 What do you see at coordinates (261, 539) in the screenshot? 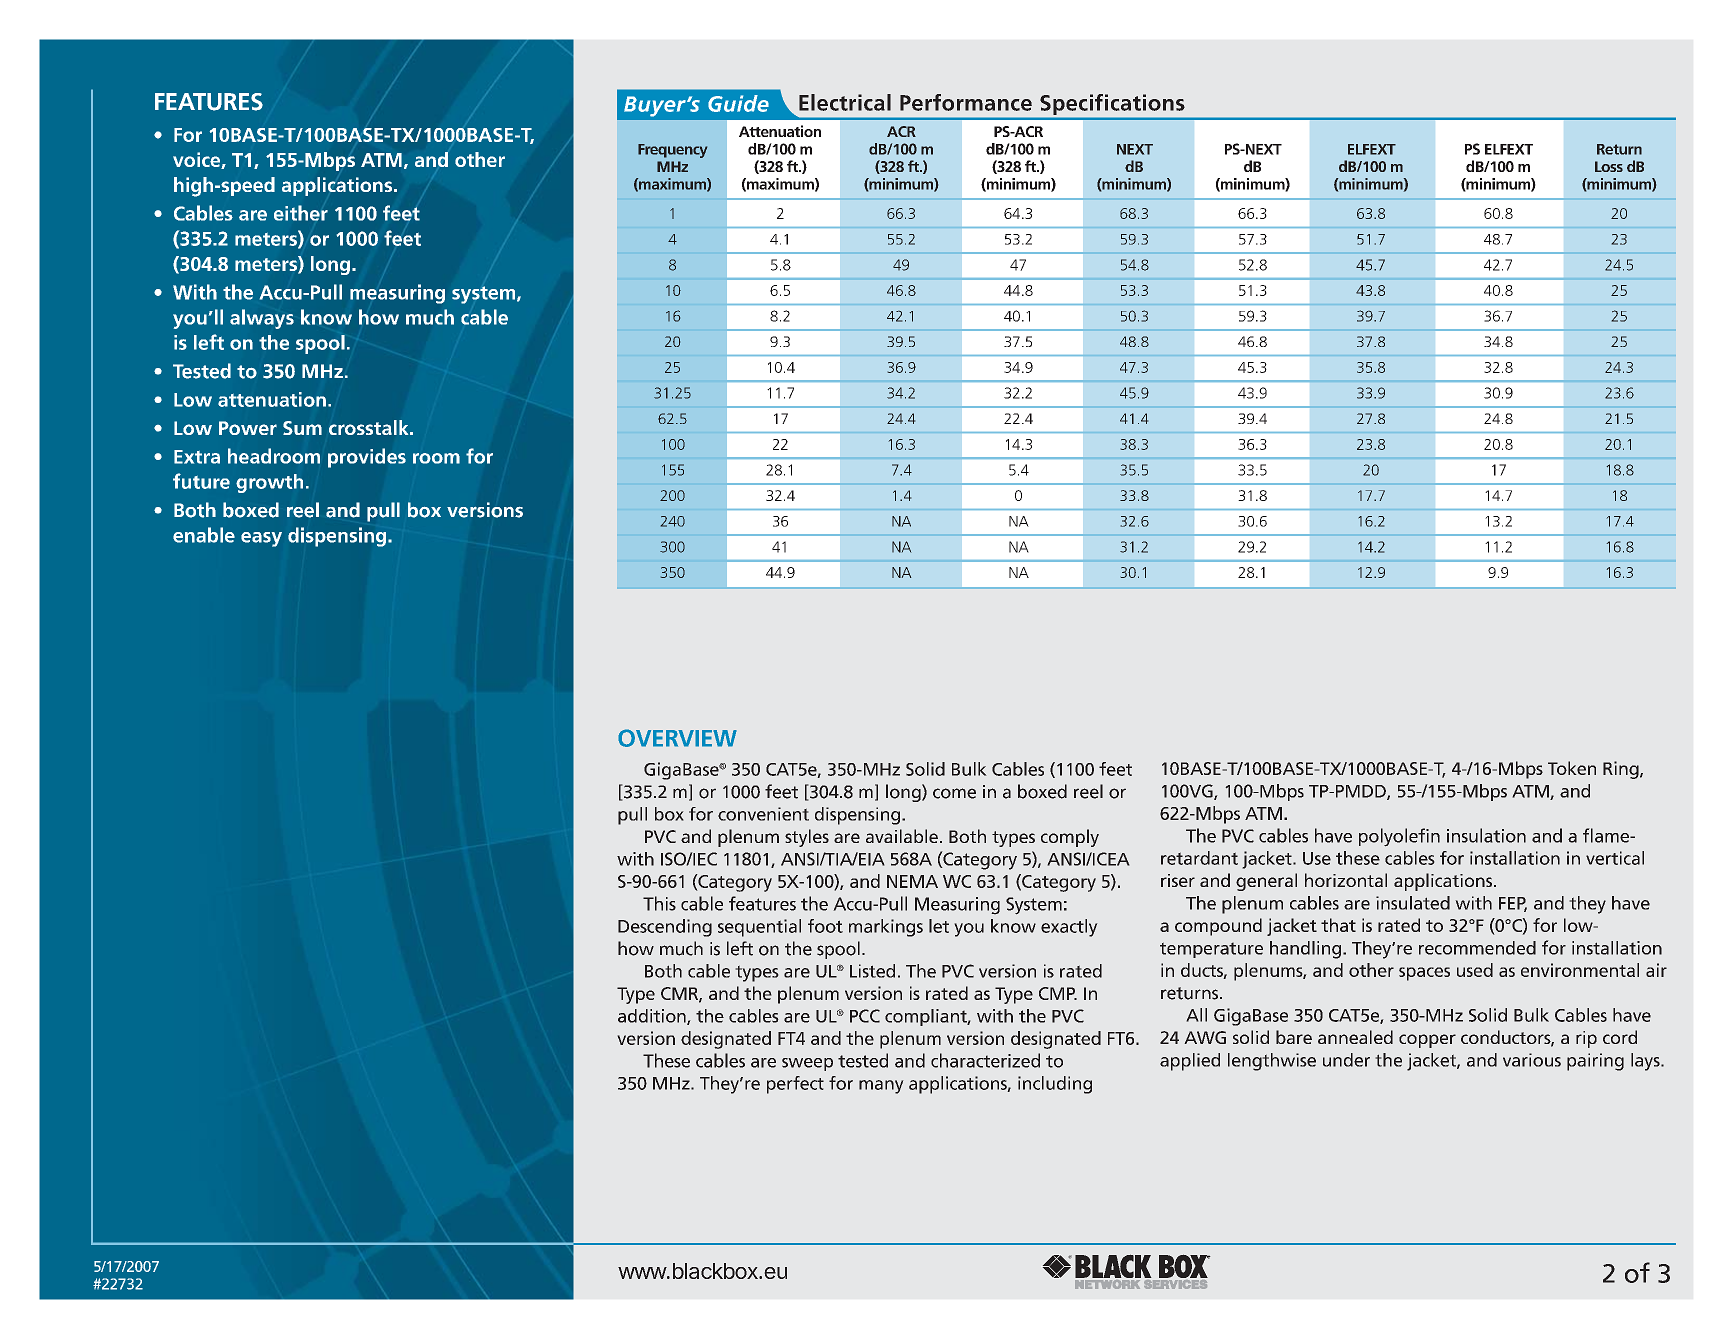
I see `easy` at bounding box center [261, 539].
